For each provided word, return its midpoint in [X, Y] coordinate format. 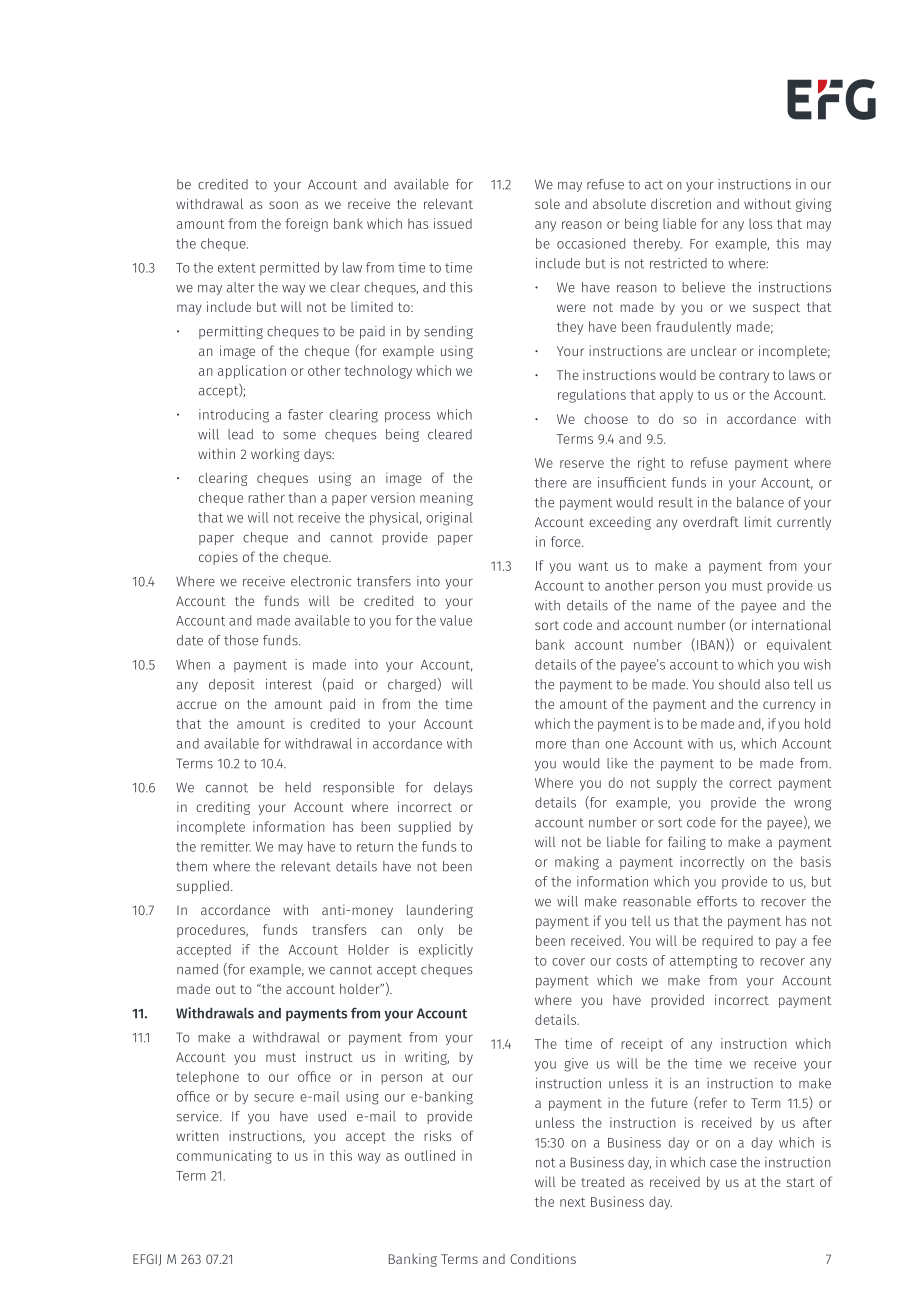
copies [218, 558]
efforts [717, 901]
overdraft [711, 521]
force [567, 541]
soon [283, 205]
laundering [440, 911]
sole [547, 204]
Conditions [543, 1258]
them [191, 866]
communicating [224, 1157]
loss [760, 223]
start [801, 1182]
